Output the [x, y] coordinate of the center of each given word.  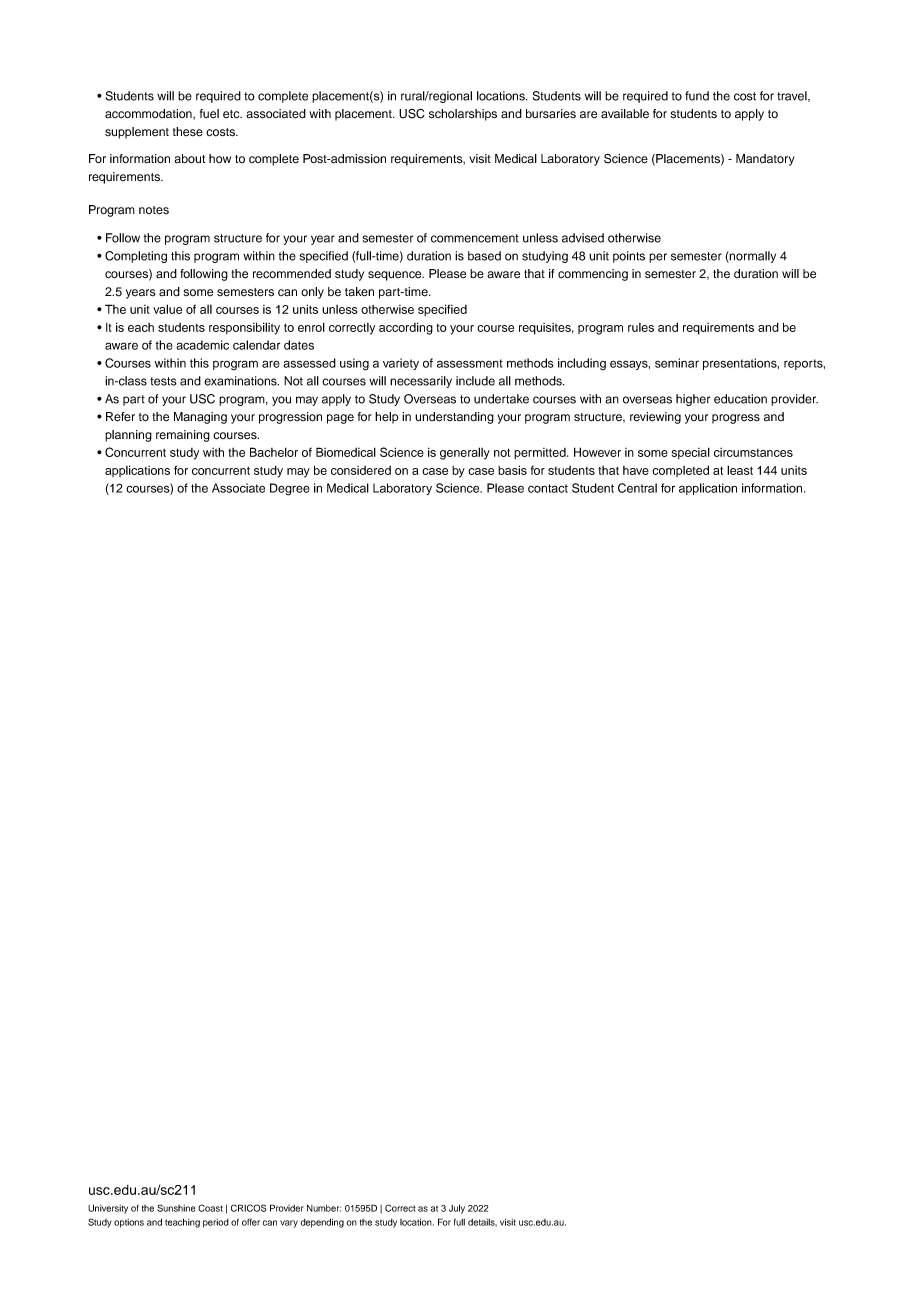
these [188, 132]
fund [697, 96]
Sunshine [176, 1208]
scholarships [463, 115]
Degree [290, 489]
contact [548, 488]
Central [637, 488]
